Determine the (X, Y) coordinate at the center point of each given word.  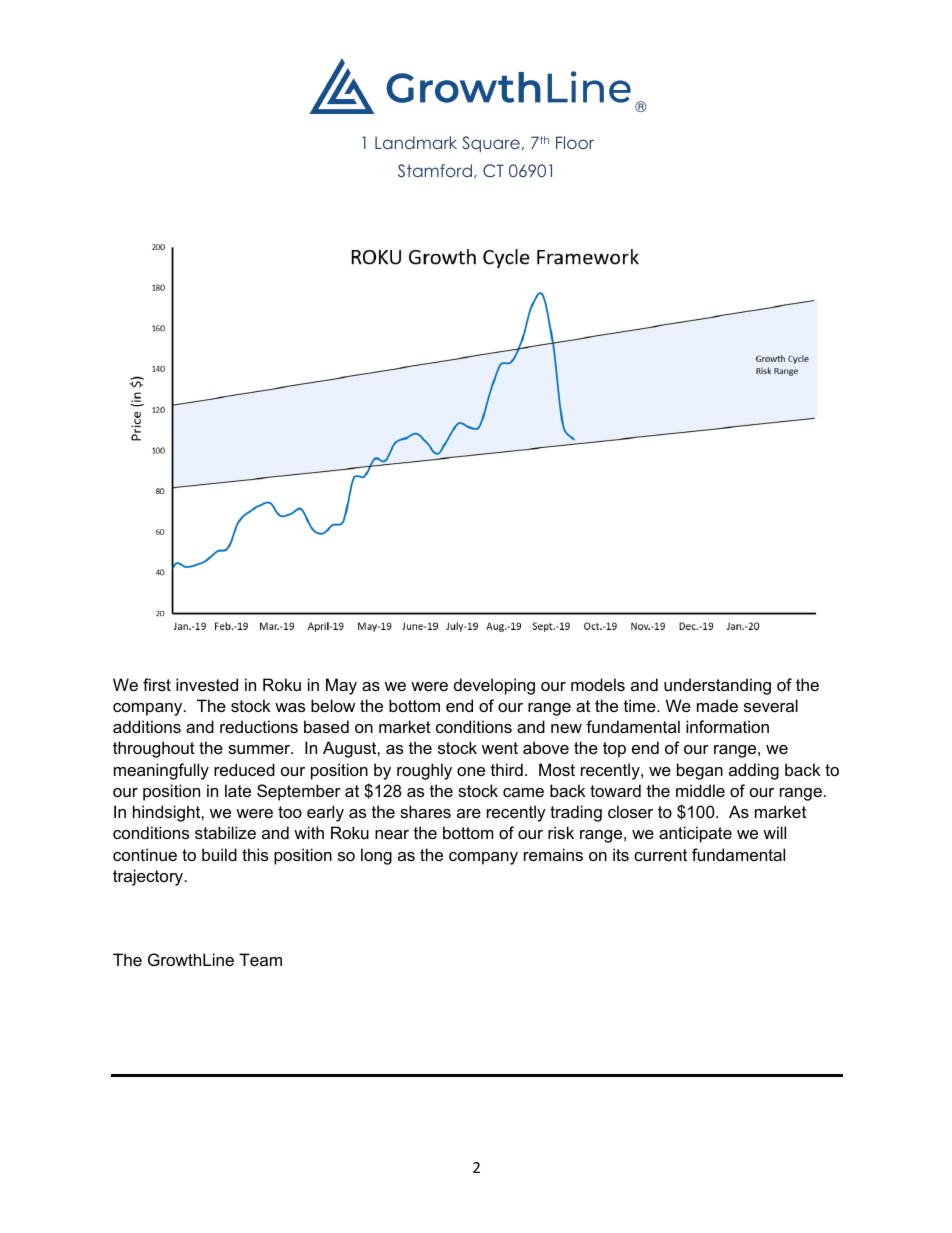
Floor (575, 142)
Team (260, 959)
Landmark (416, 142)
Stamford (435, 171)
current (660, 855)
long (376, 856)
